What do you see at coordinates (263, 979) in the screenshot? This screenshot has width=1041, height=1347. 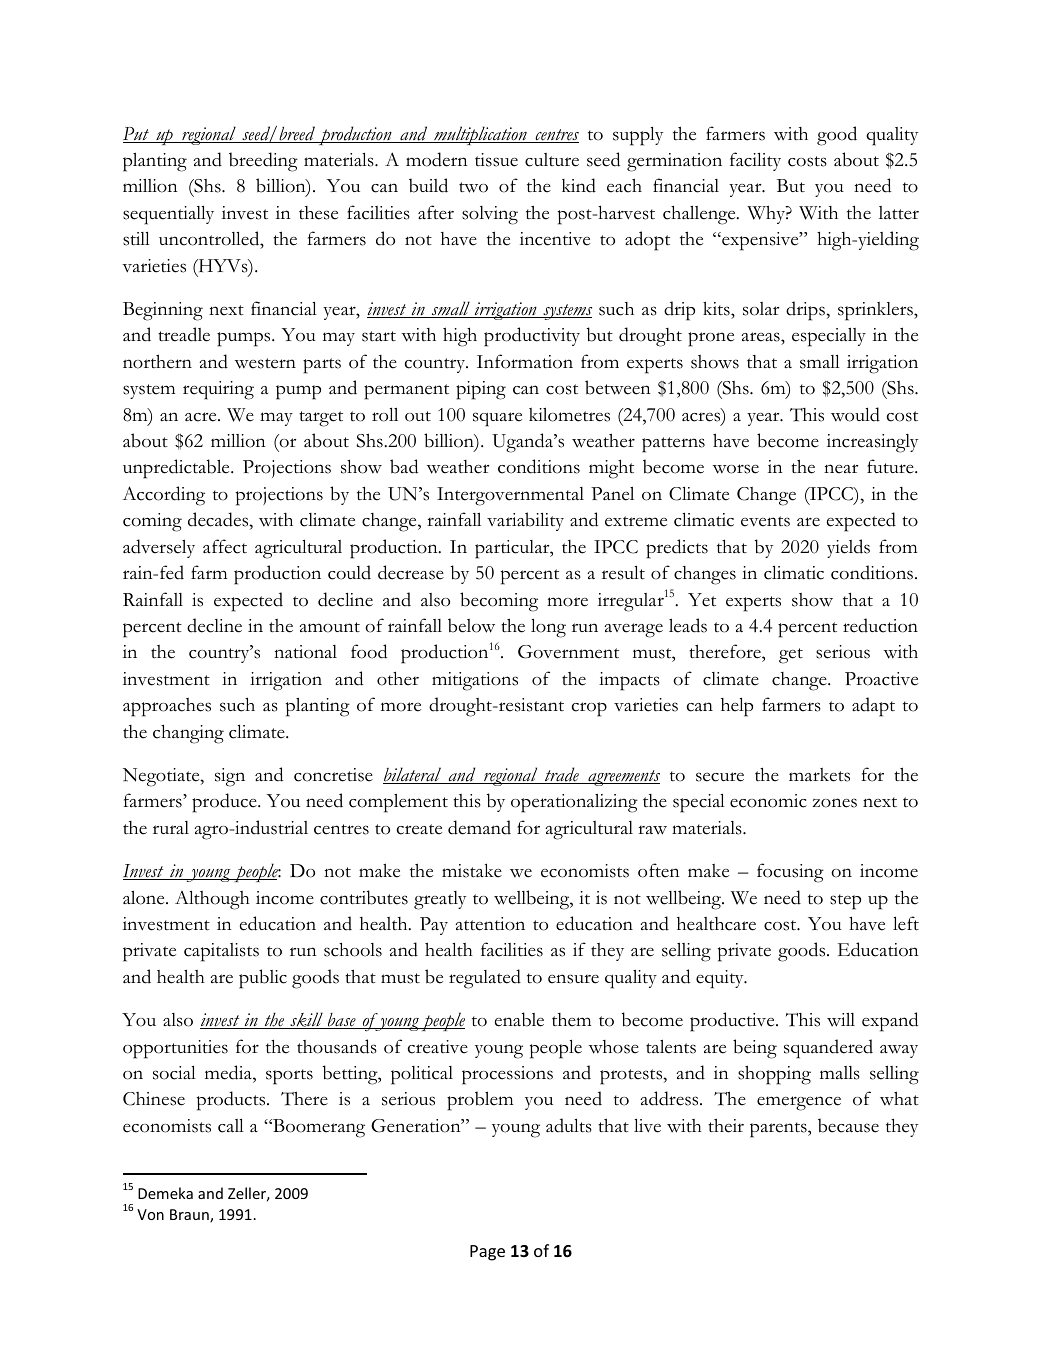 I see `public` at bounding box center [263, 979].
